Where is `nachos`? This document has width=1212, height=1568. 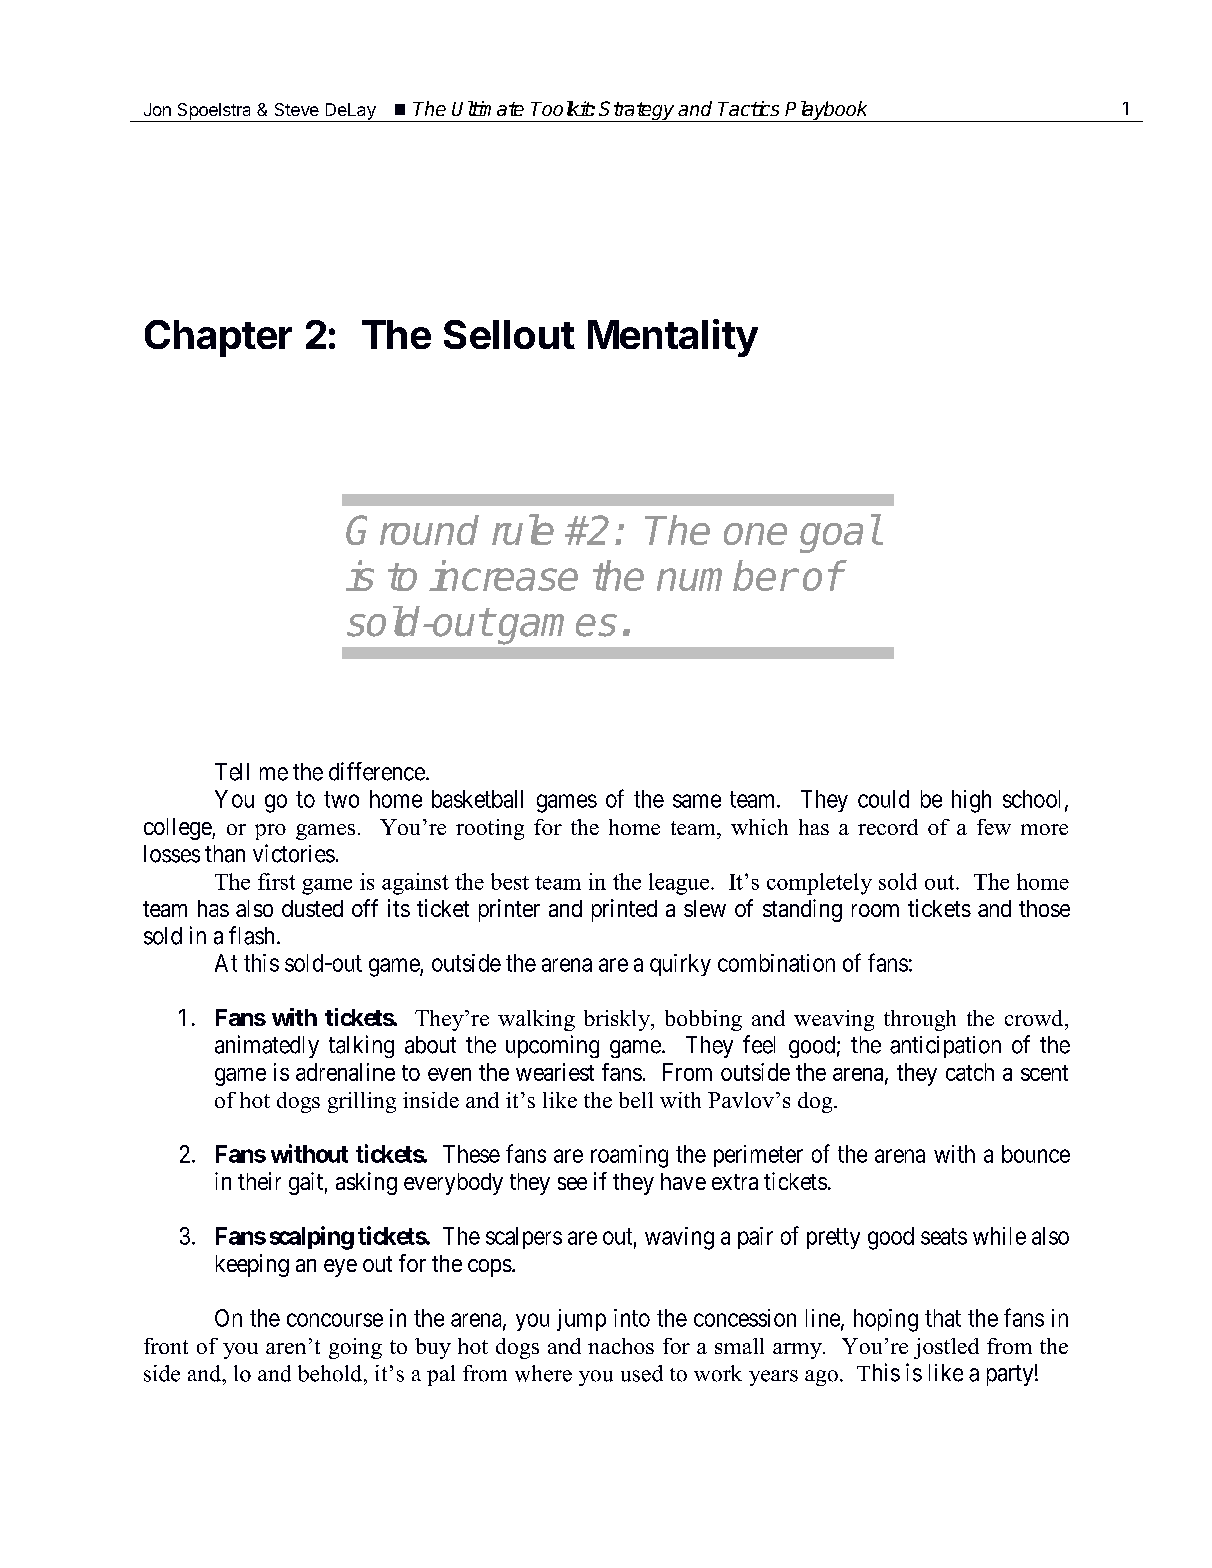
nachos is located at coordinates (621, 1346).
